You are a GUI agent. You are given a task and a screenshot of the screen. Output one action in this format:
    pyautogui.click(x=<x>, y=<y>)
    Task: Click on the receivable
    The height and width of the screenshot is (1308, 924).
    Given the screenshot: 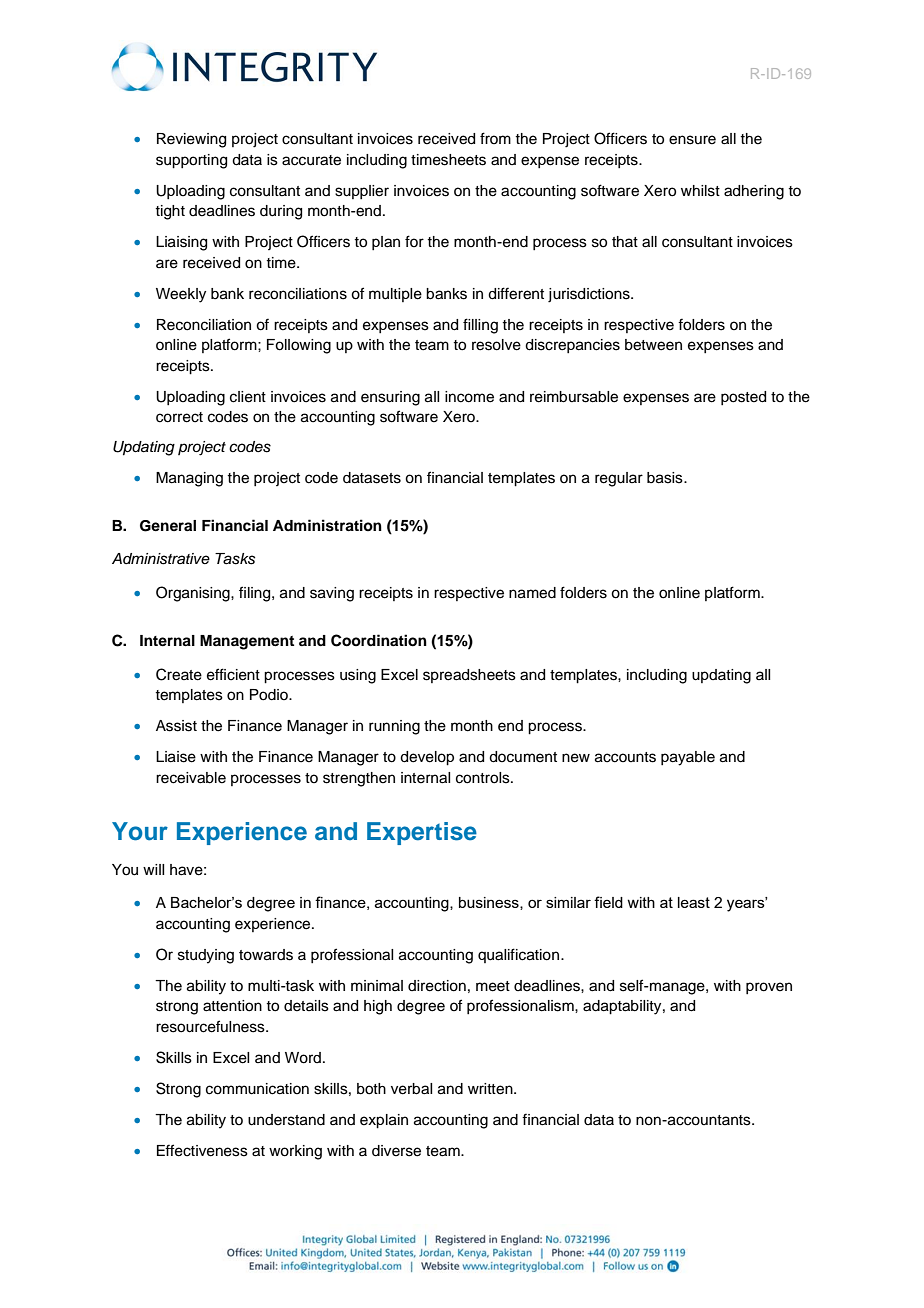 What is the action you would take?
    pyautogui.click(x=191, y=778)
